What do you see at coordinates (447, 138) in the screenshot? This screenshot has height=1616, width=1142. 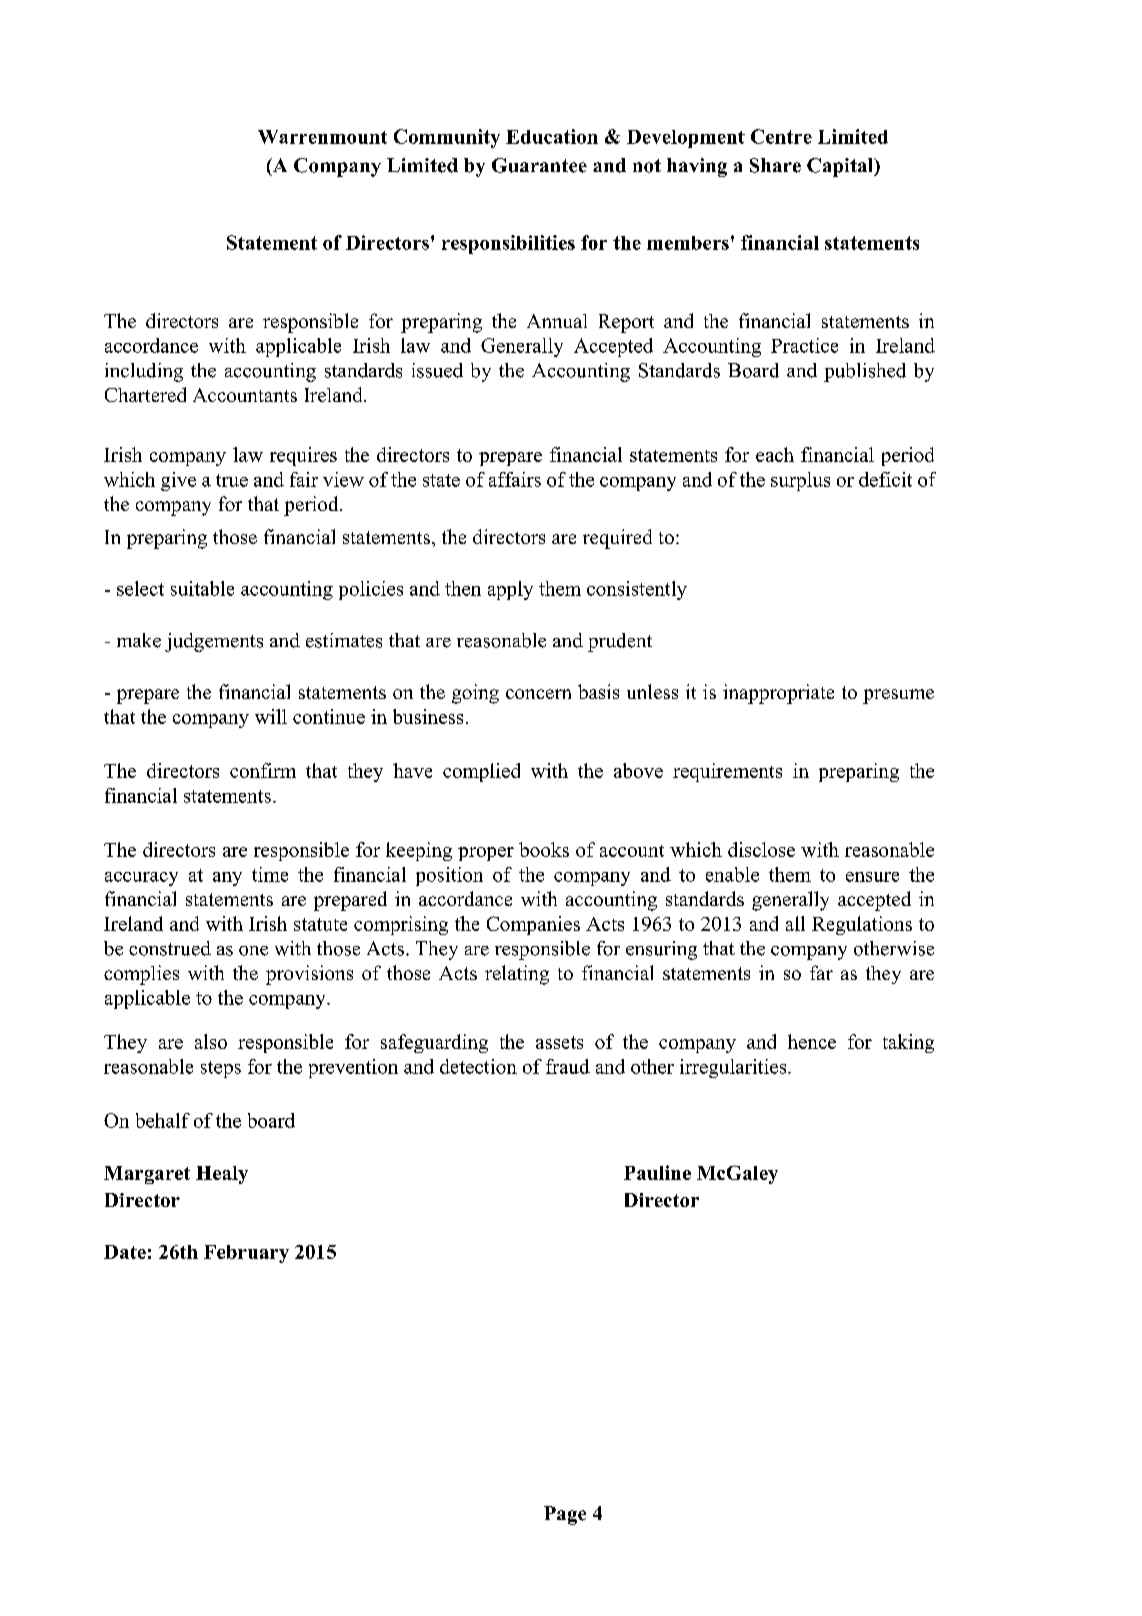 I see `Community` at bounding box center [447, 138].
